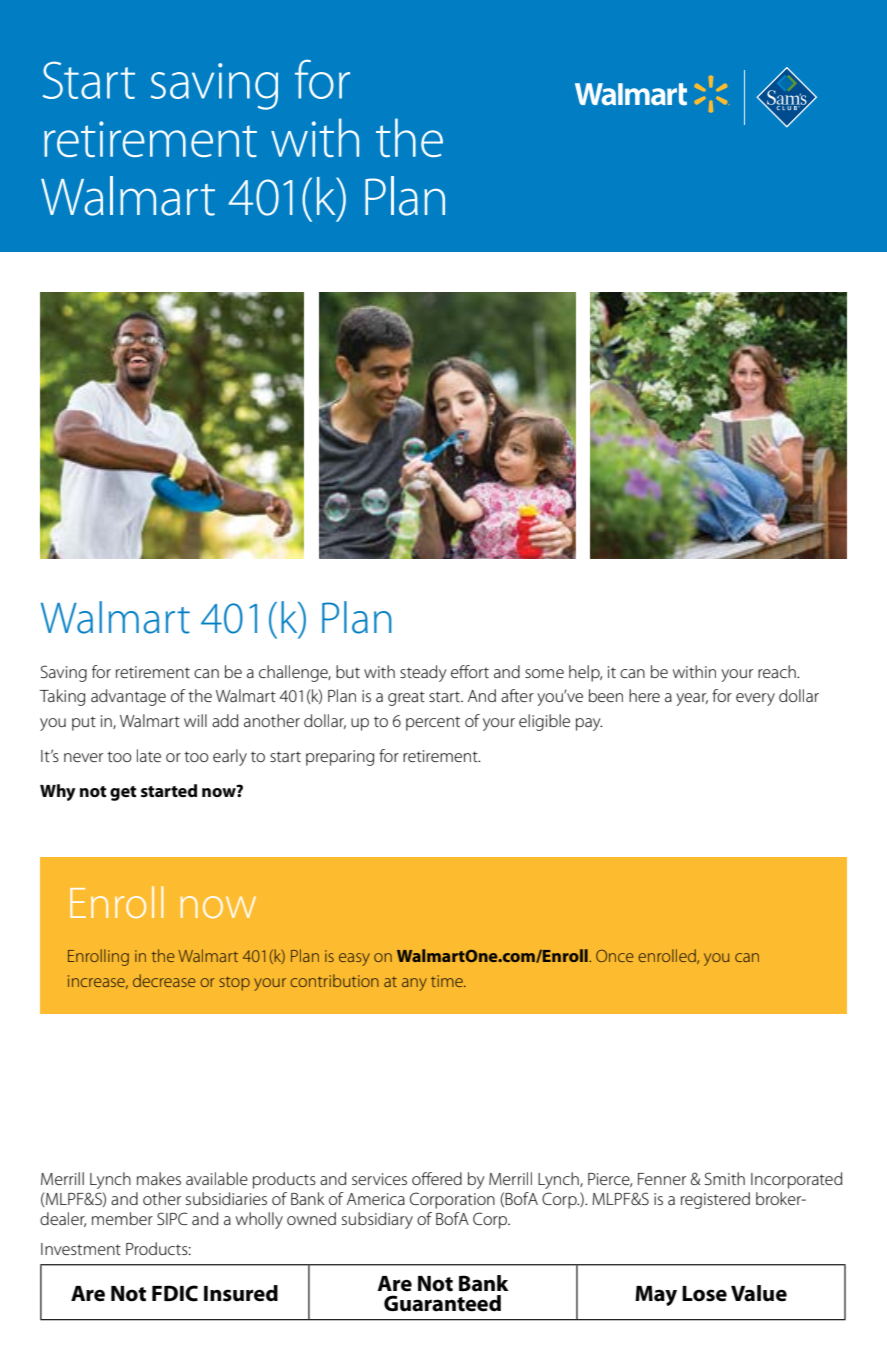  I want to click on FDIC, so click(175, 1293).
